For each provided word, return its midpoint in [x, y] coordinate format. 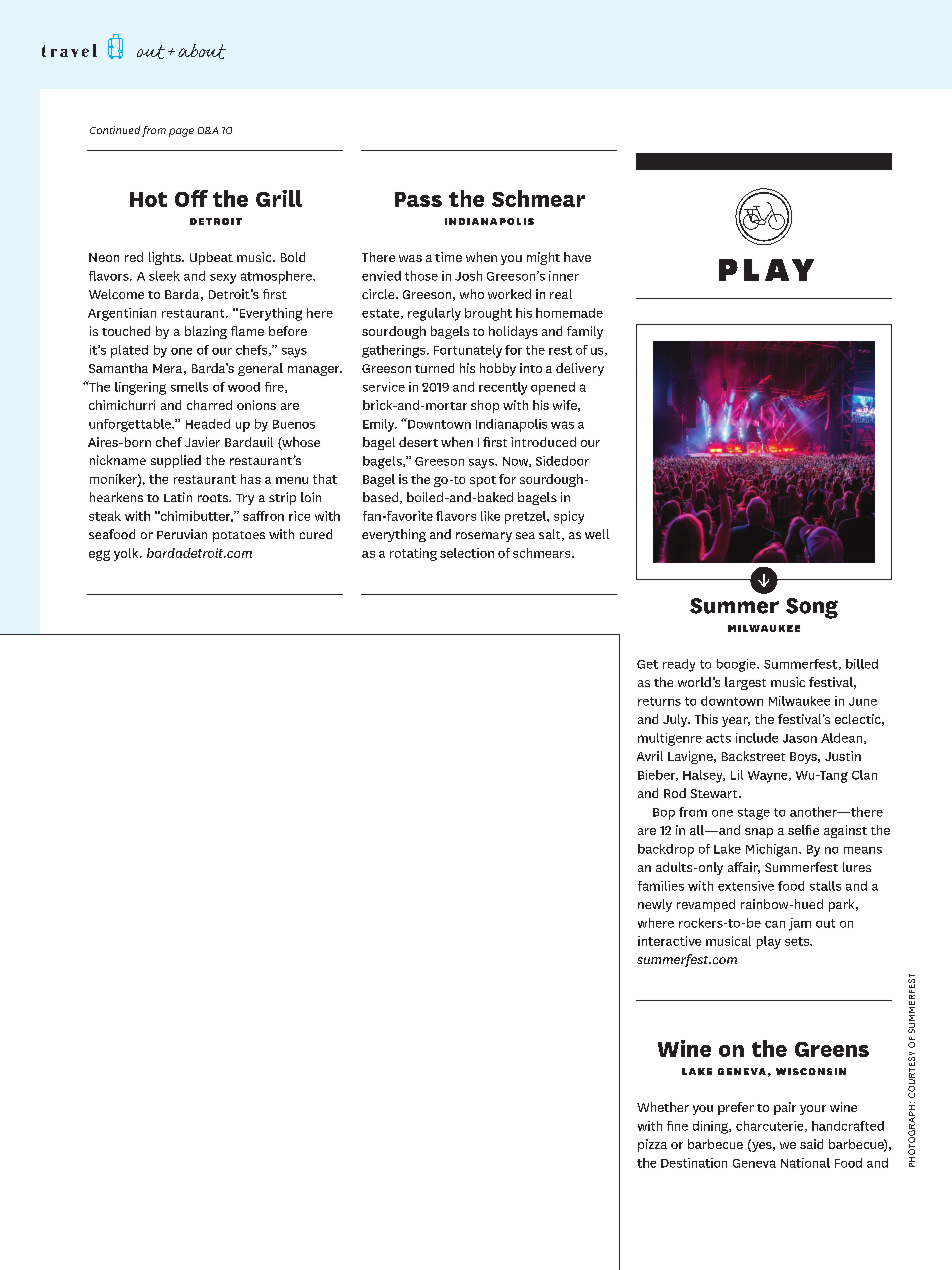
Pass [418, 199]
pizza [652, 1145]
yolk [127, 554]
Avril [650, 756]
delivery [580, 369]
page [181, 132]
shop [485, 406]
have [577, 257]
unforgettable [131, 425]
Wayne [769, 777]
